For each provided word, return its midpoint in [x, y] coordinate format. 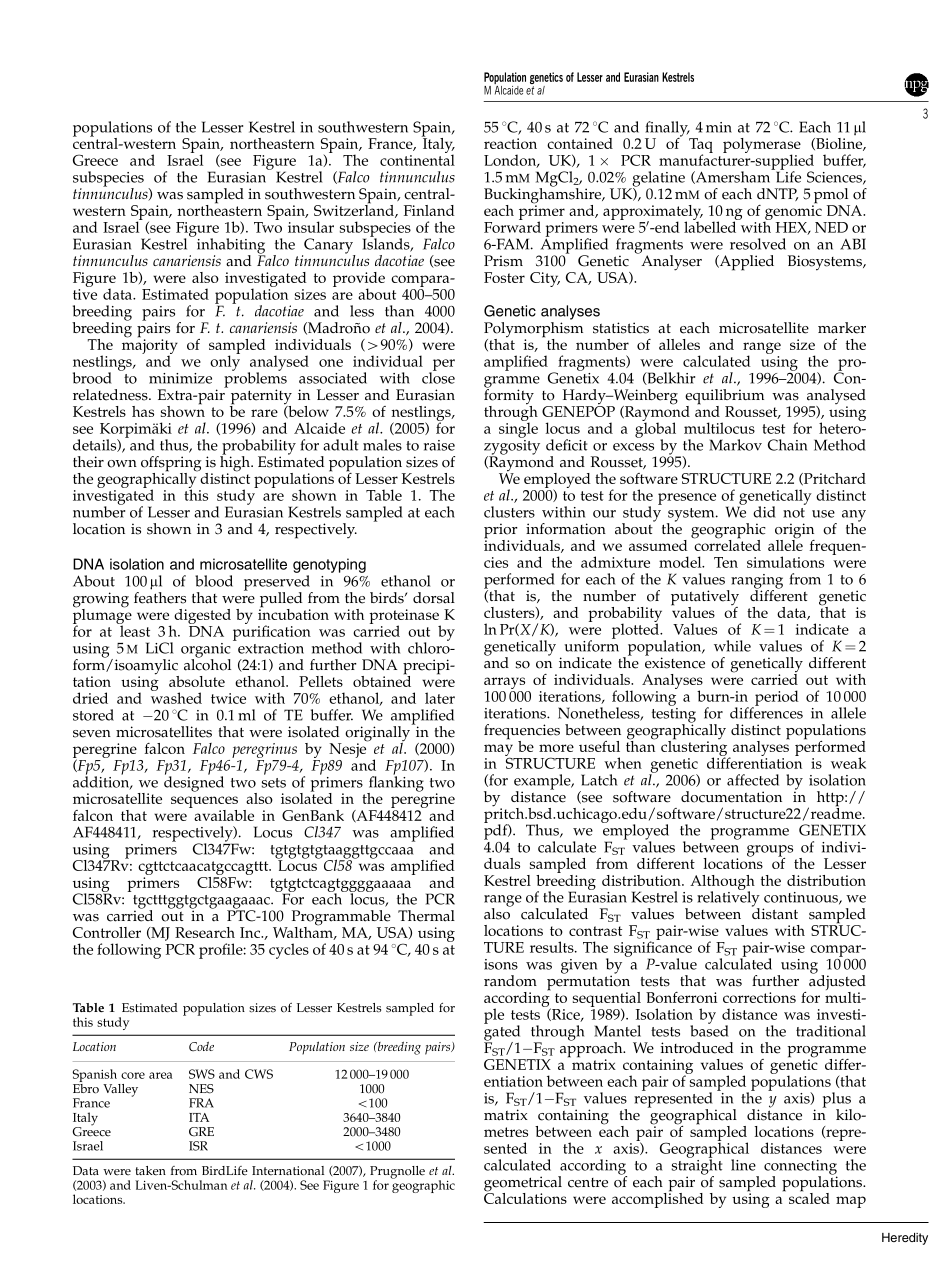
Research [205, 932]
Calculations [525, 1197]
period [776, 699]
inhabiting [231, 247]
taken [151, 1171]
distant [775, 913]
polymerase [762, 147]
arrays [506, 684]
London [511, 161]
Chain [787, 445]
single [518, 429]
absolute [197, 681]
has [143, 411]
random [510, 981]
